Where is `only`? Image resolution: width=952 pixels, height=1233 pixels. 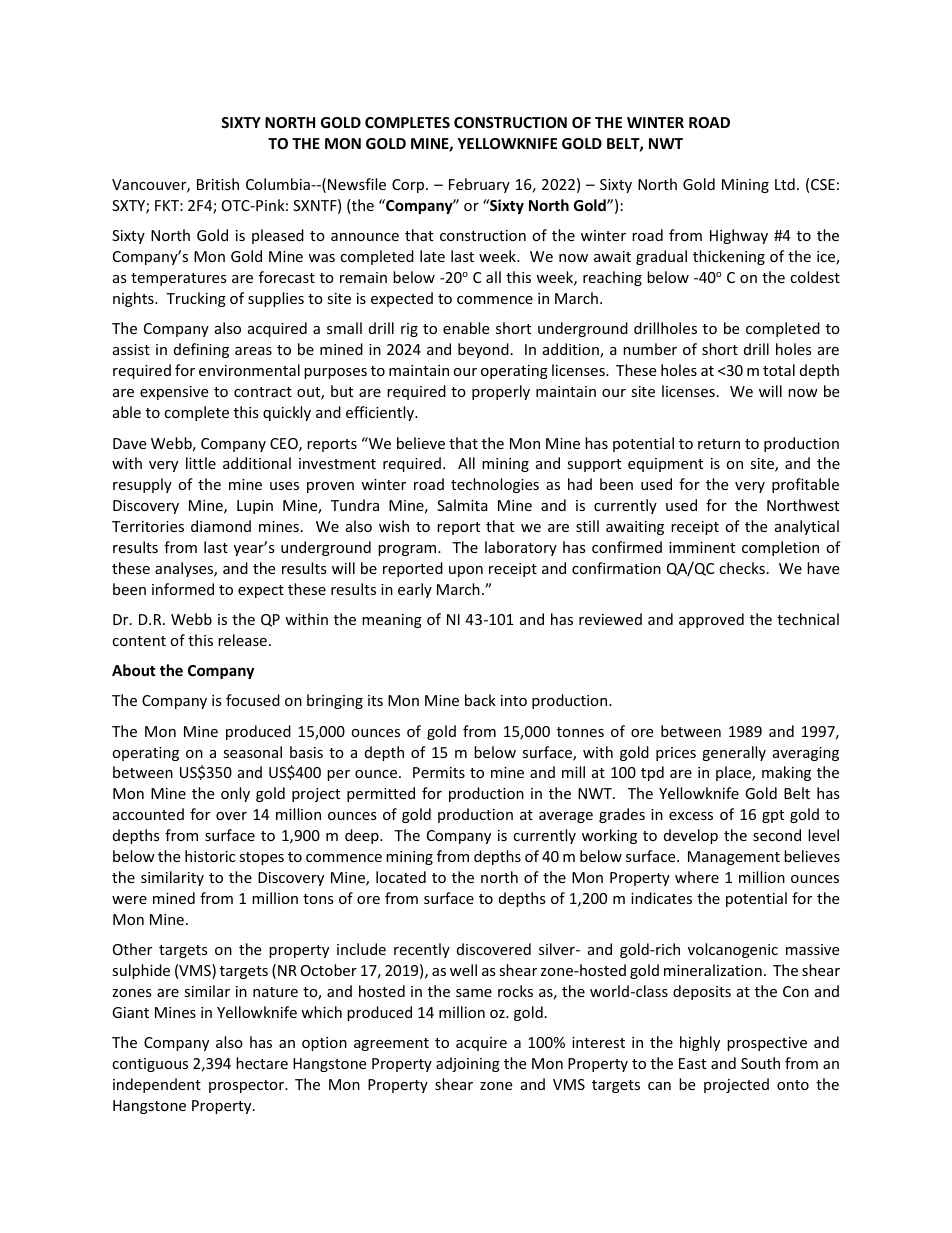 only is located at coordinates (235, 794).
